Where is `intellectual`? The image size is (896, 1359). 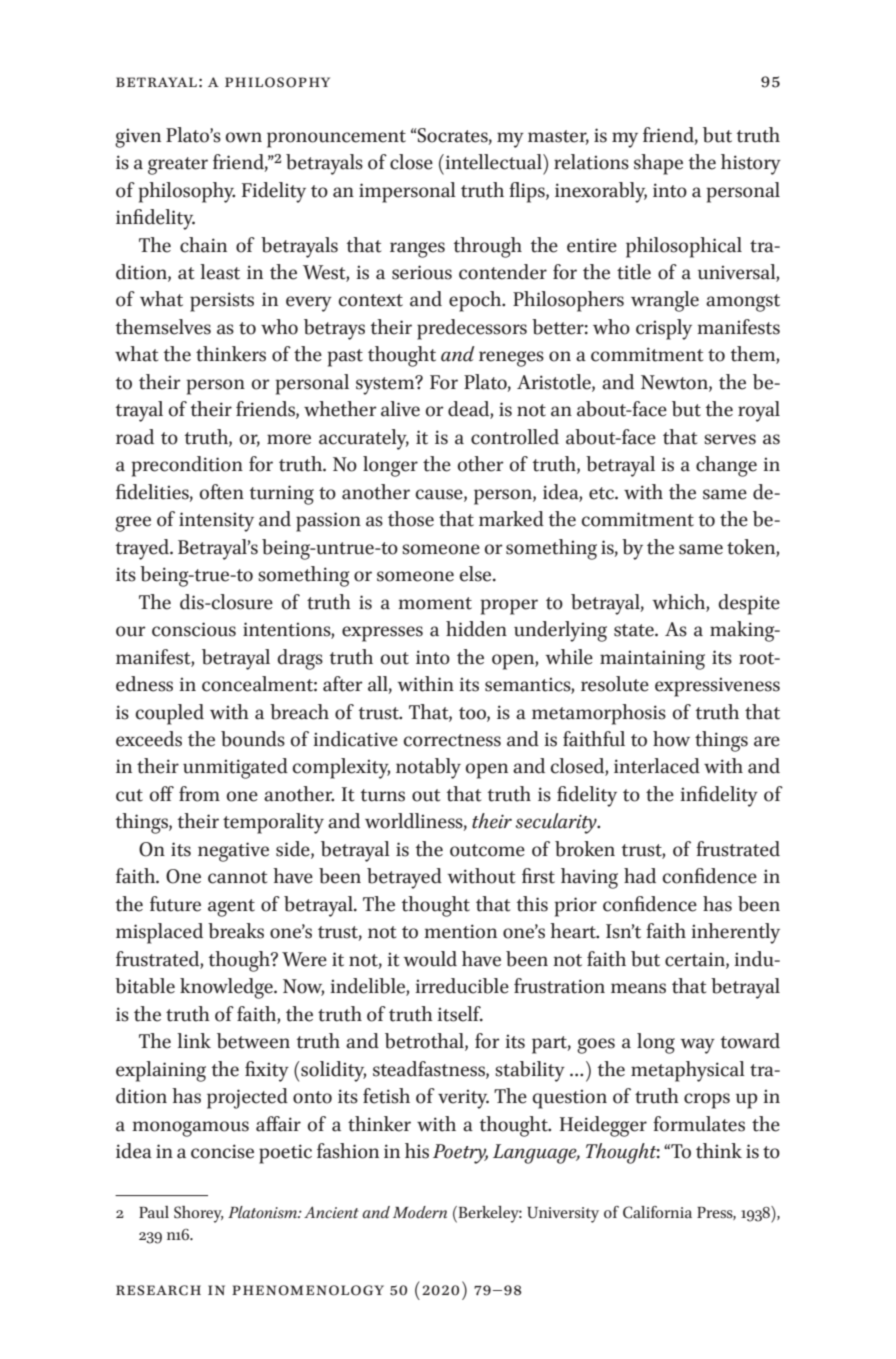 intellectual is located at coordinates (493, 162).
